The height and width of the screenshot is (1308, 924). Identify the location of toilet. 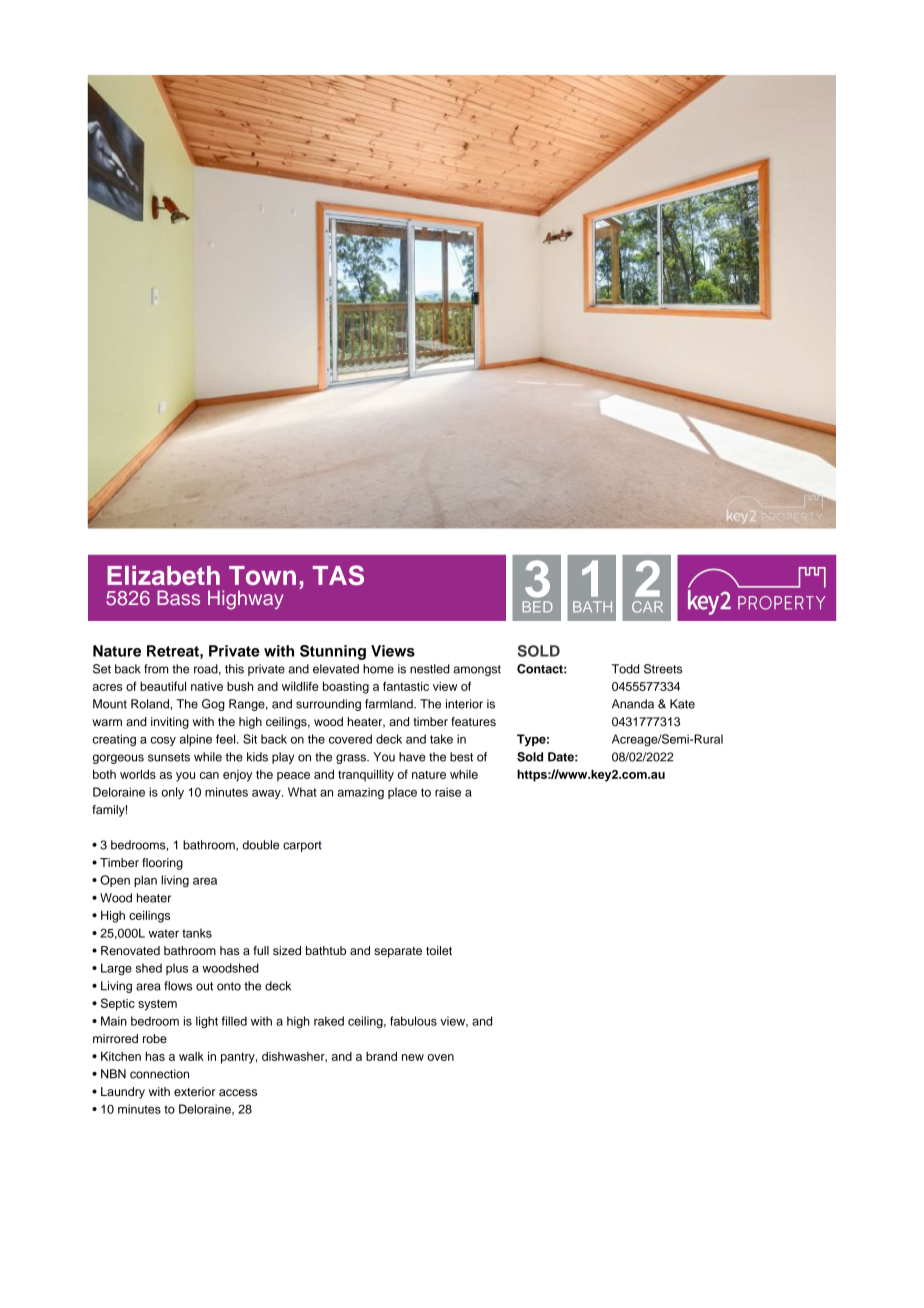
(439, 950).
